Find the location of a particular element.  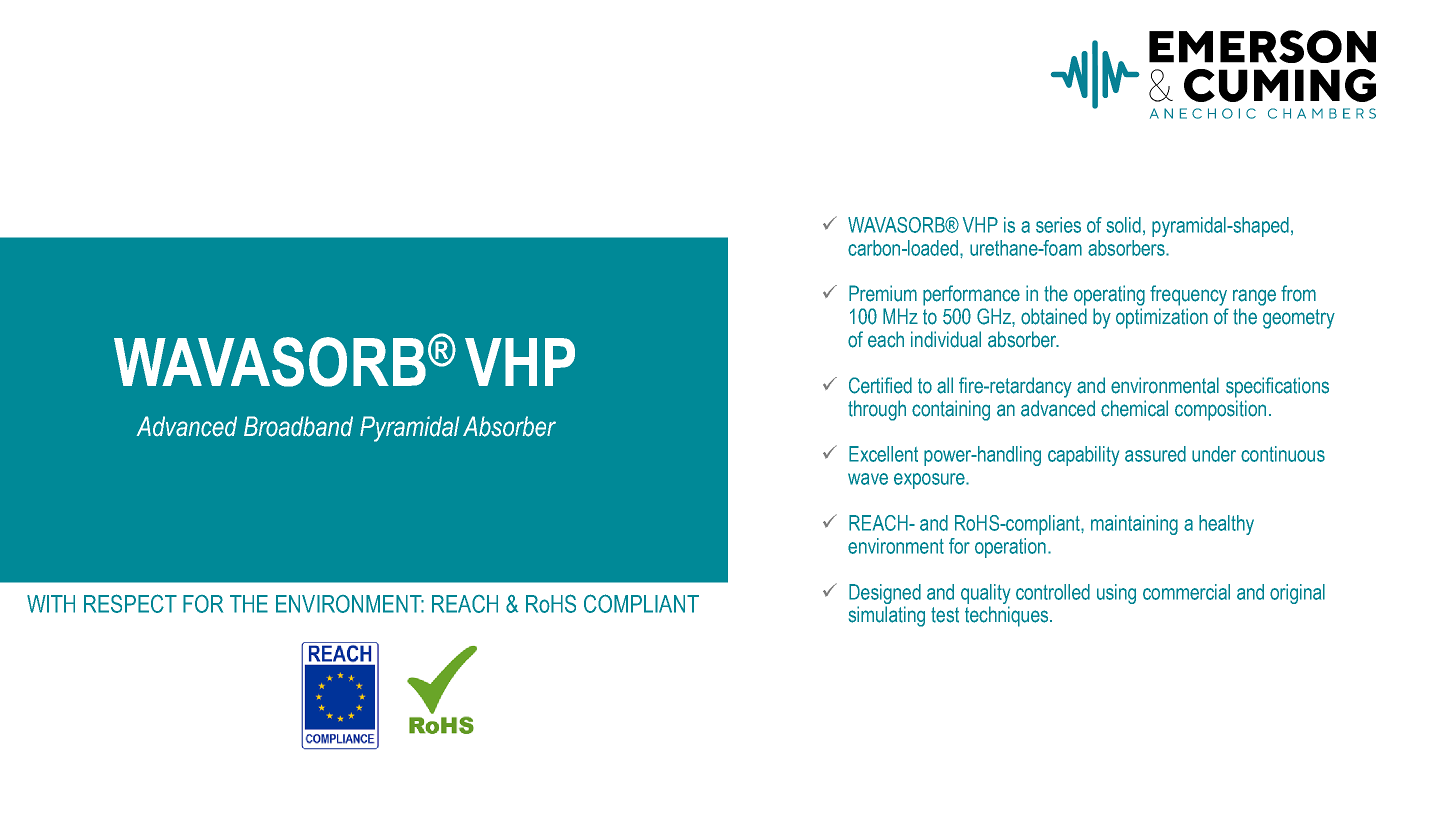

Premium is located at coordinates (883, 293).
